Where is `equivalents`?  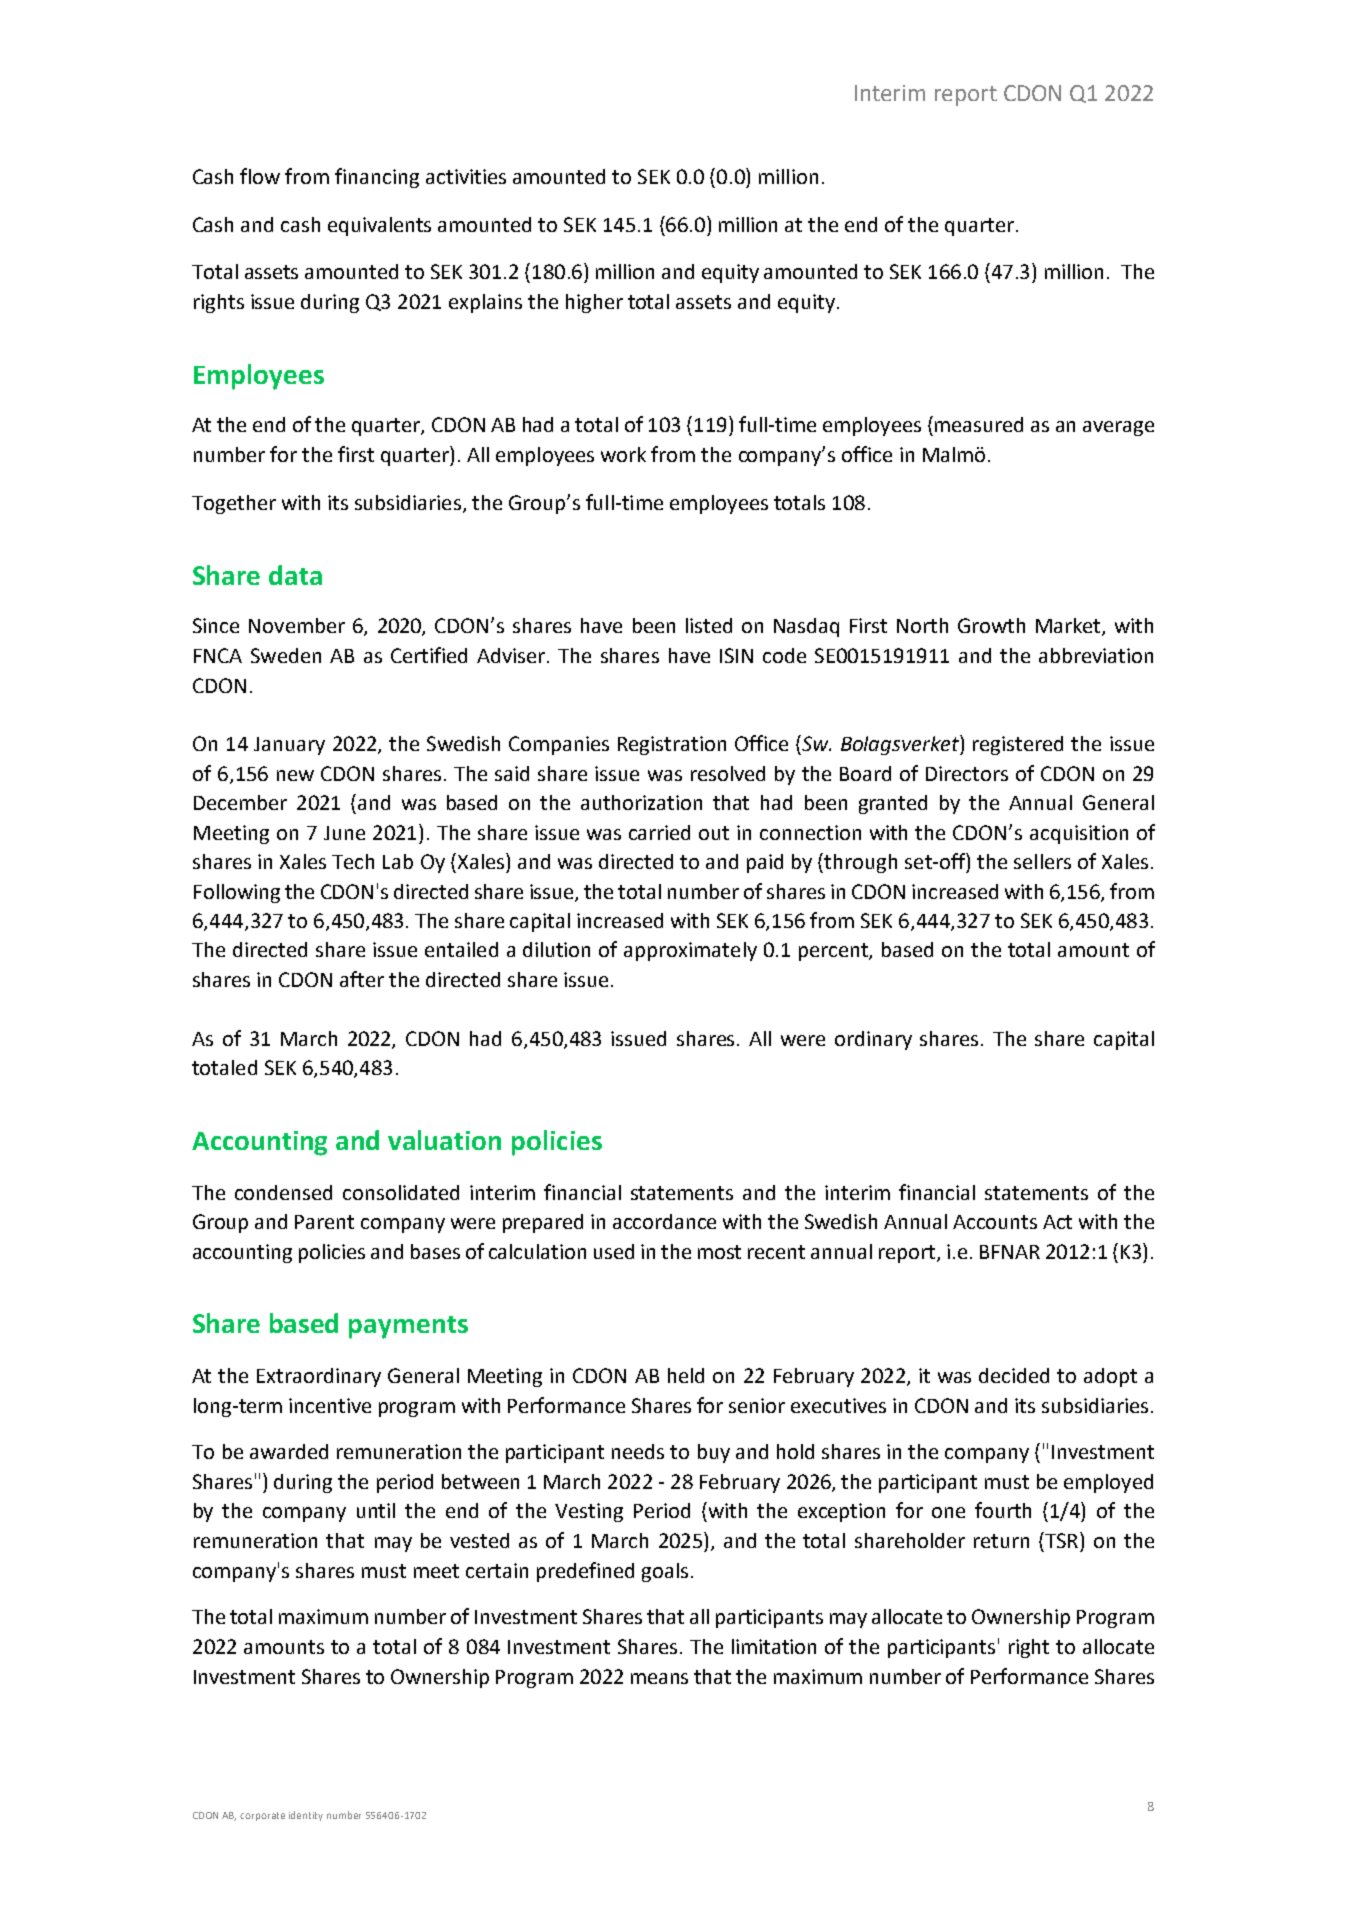 equivalents is located at coordinates (379, 226).
